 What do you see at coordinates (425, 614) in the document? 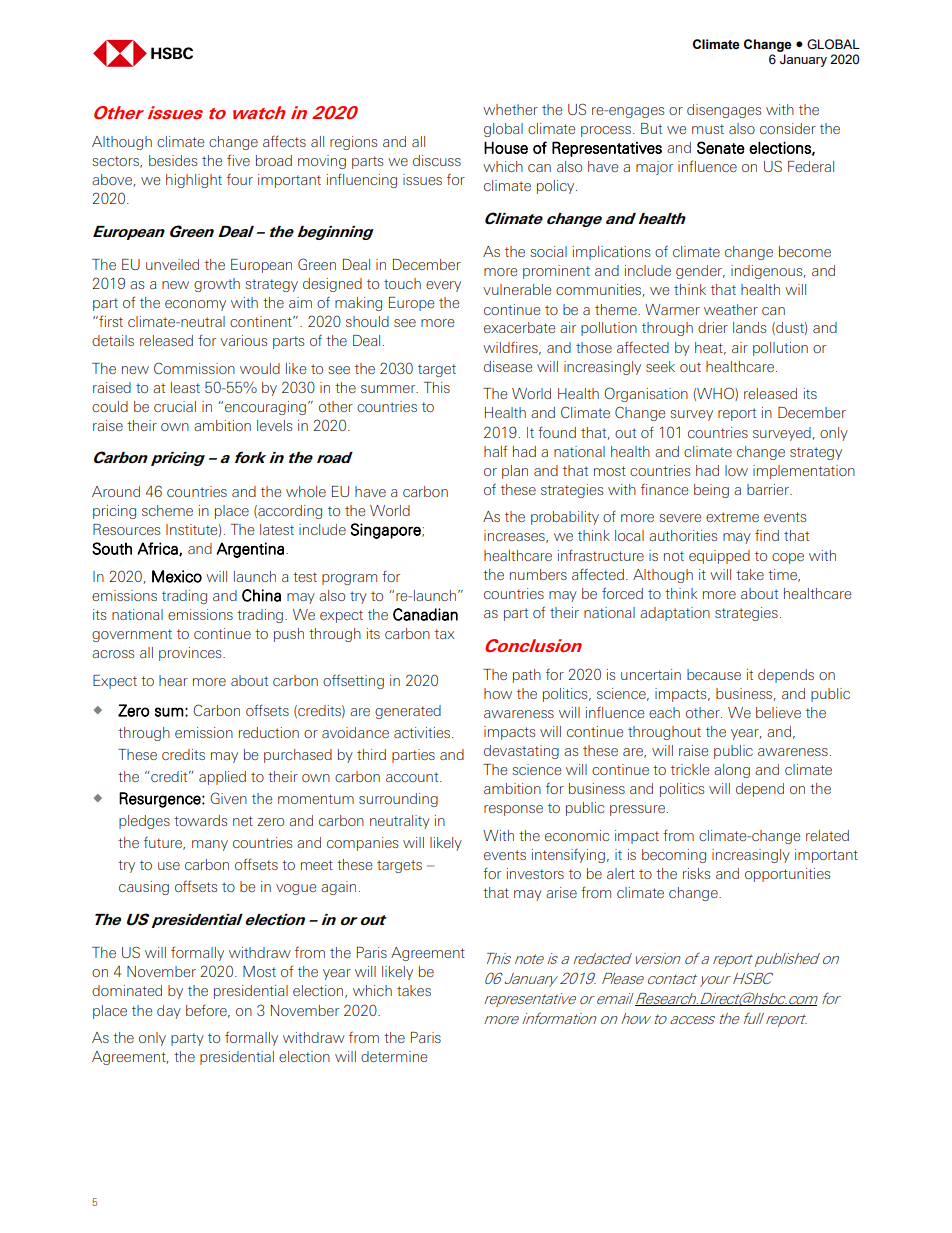
I see `Canadian` at bounding box center [425, 614].
